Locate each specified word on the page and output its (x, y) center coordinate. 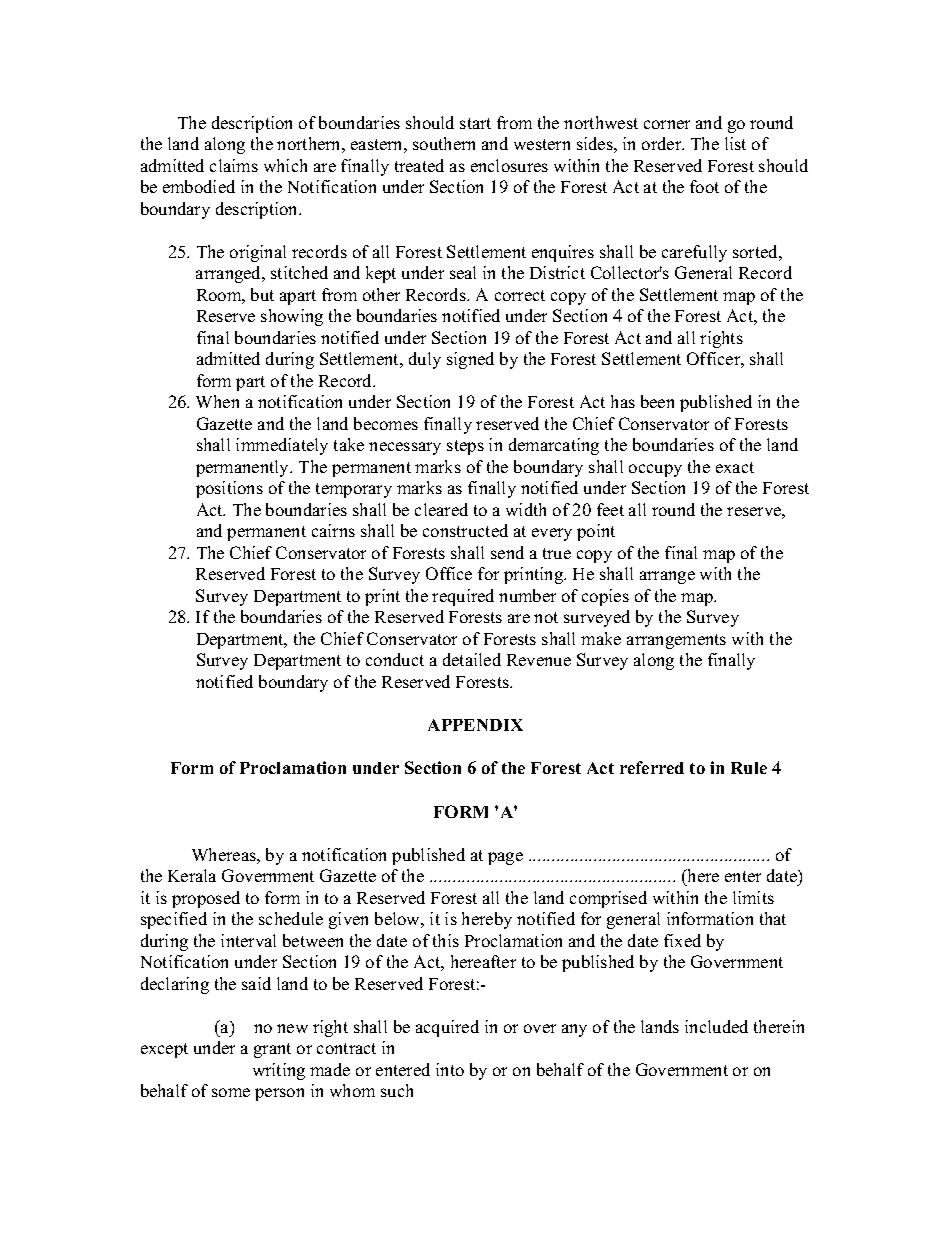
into (450, 1069)
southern (444, 143)
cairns (333, 530)
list (735, 143)
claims (234, 165)
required (463, 597)
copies (605, 597)
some (231, 1092)
